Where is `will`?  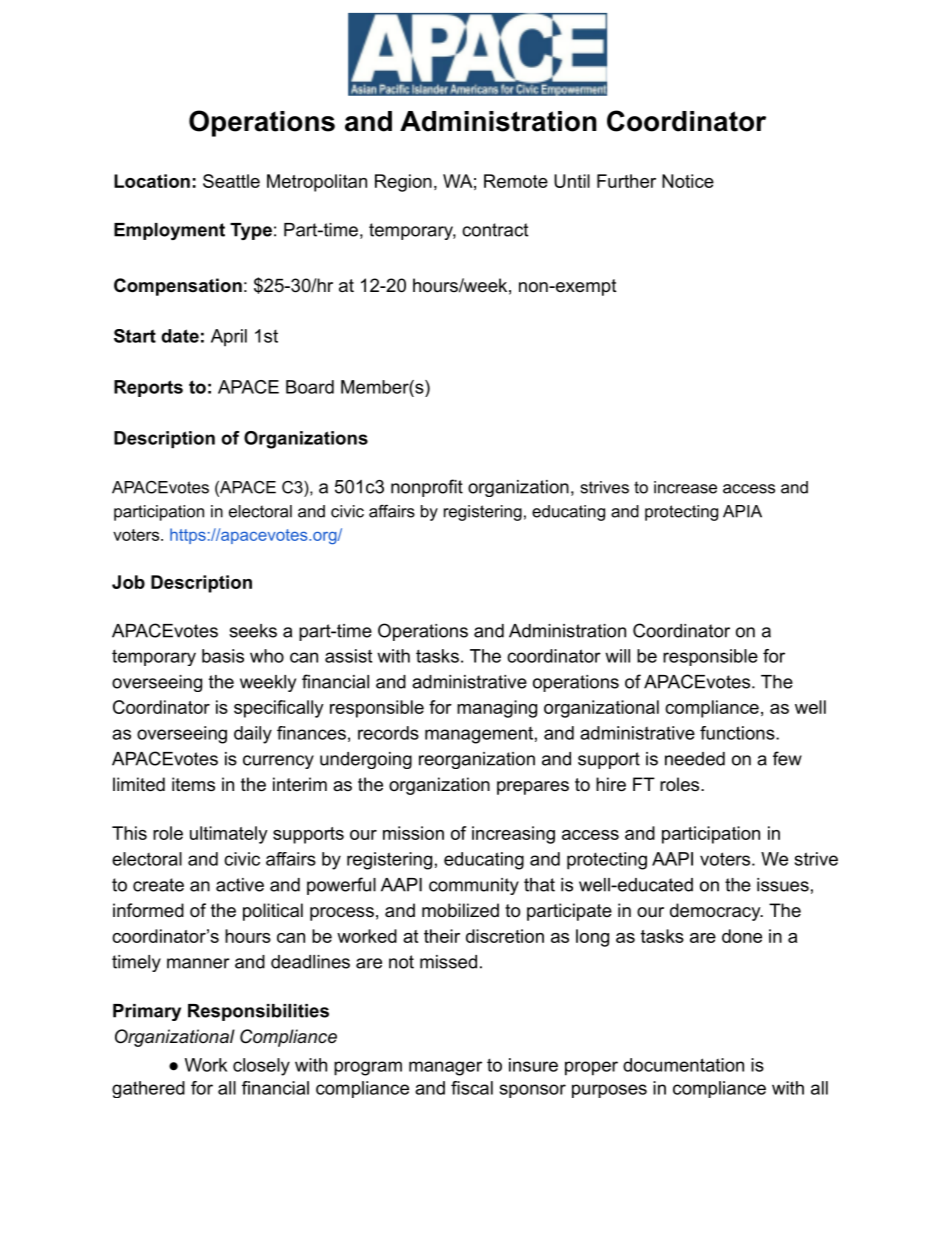 will is located at coordinates (617, 656).
